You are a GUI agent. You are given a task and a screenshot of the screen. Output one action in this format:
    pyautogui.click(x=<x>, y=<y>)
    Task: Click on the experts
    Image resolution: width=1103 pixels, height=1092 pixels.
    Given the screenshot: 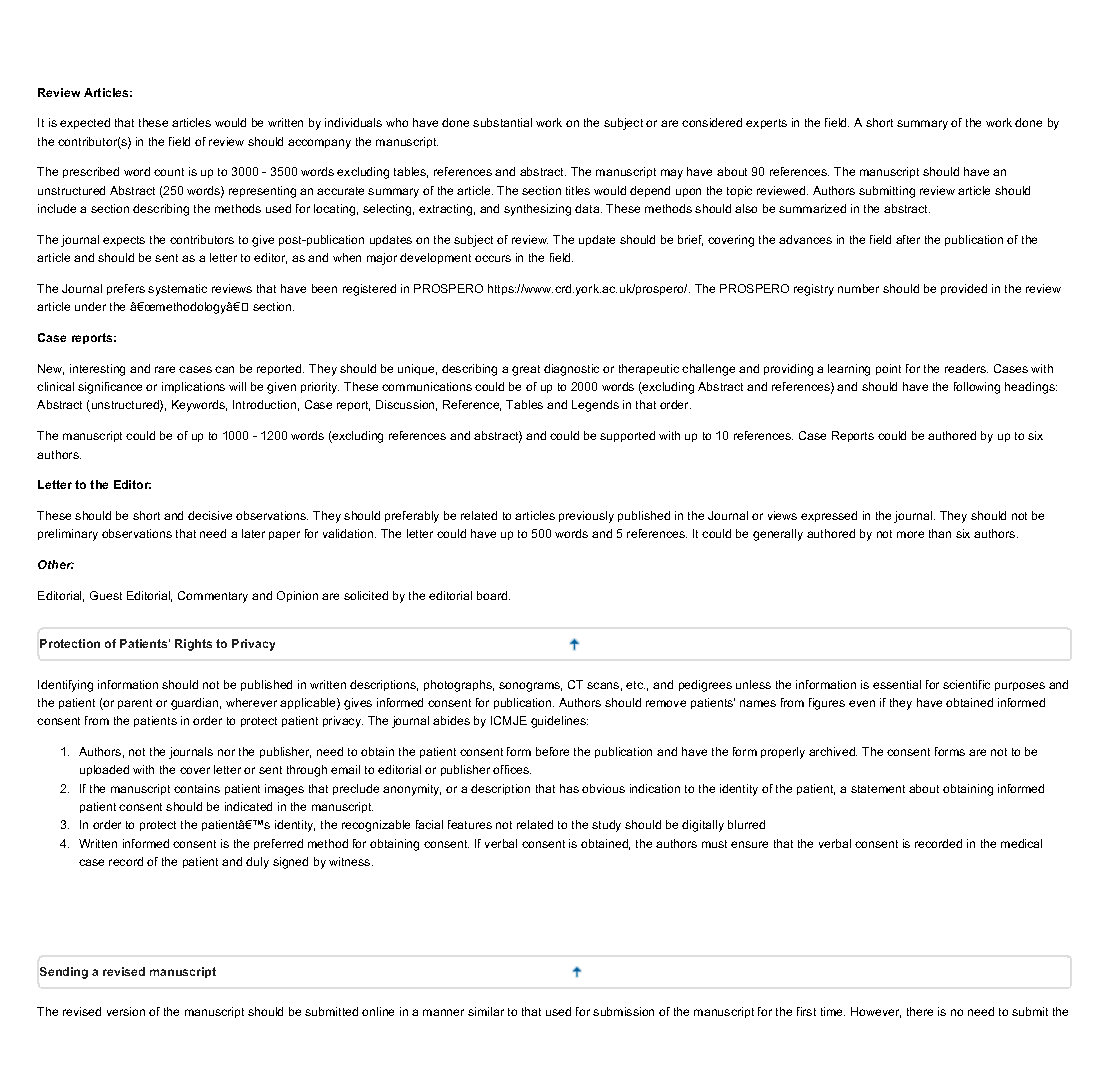 What is the action you would take?
    pyautogui.click(x=766, y=124)
